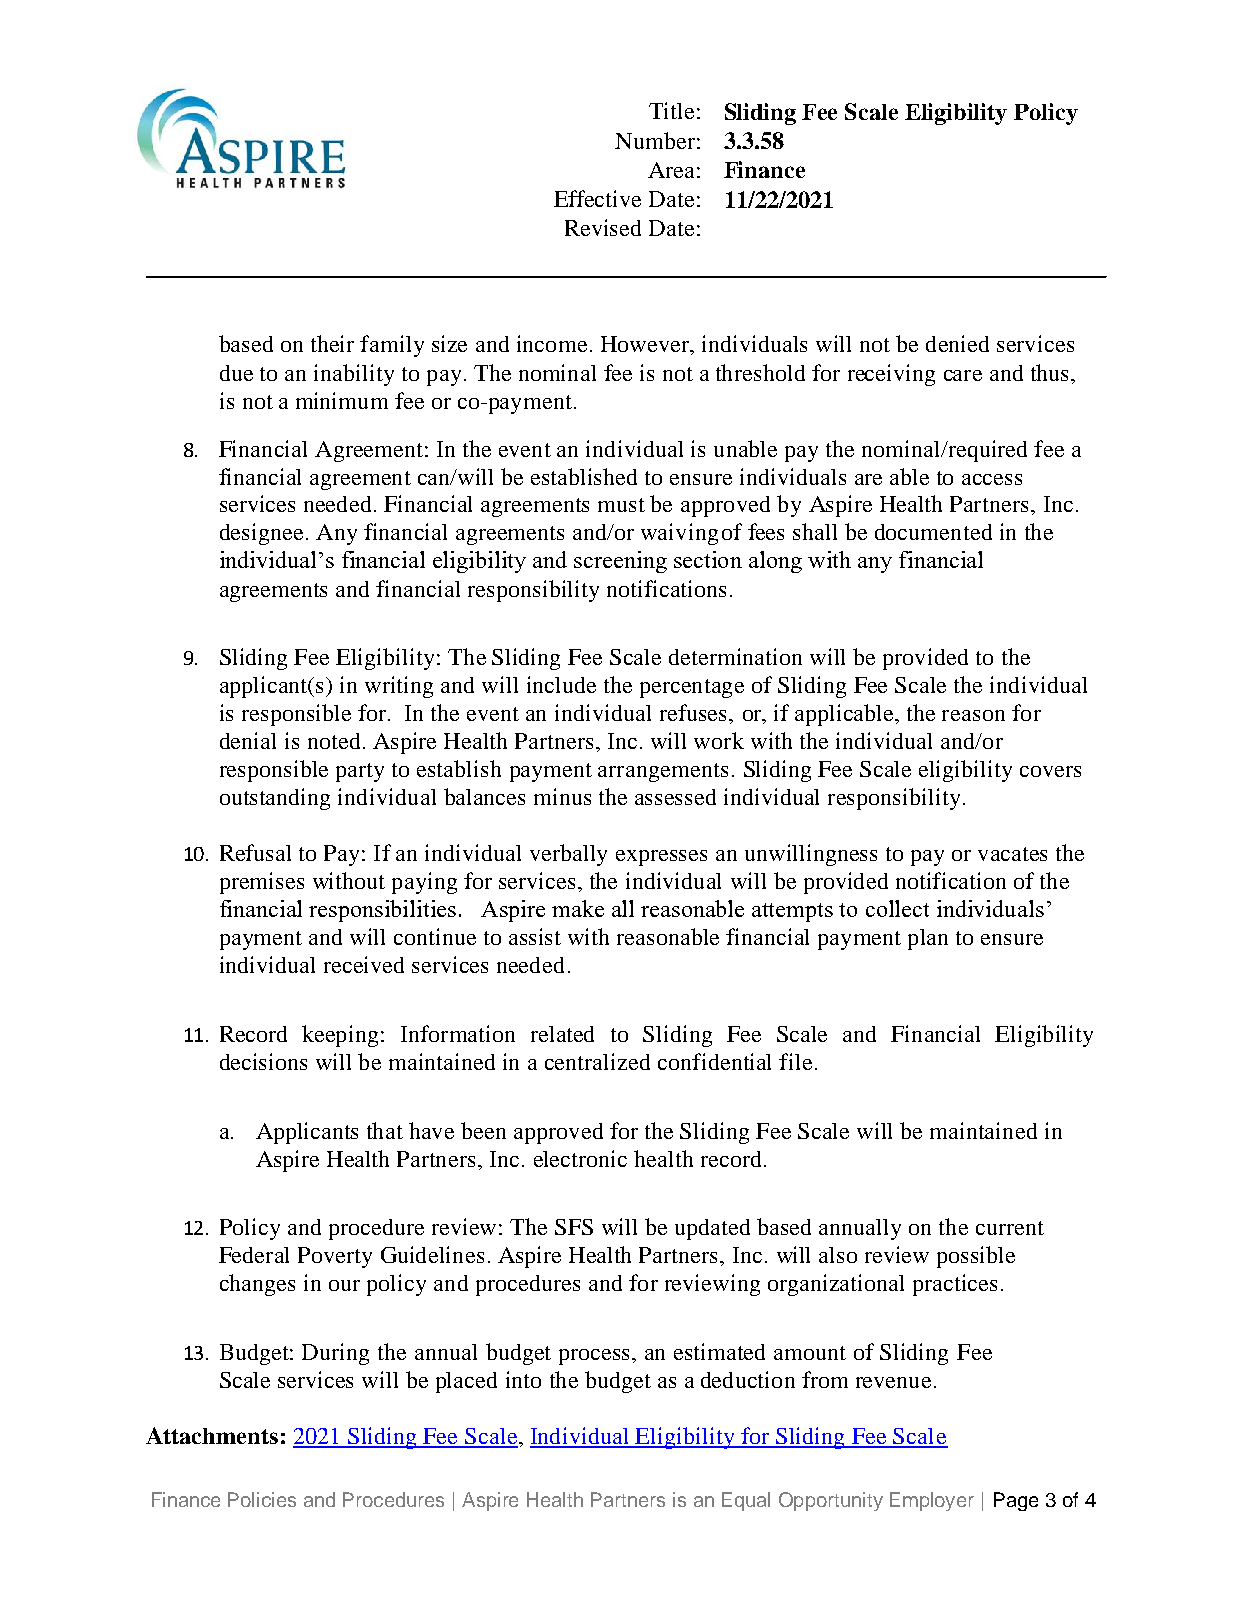  Describe the element at coordinates (275, 799) in the page. I see `outstanding` at that location.
